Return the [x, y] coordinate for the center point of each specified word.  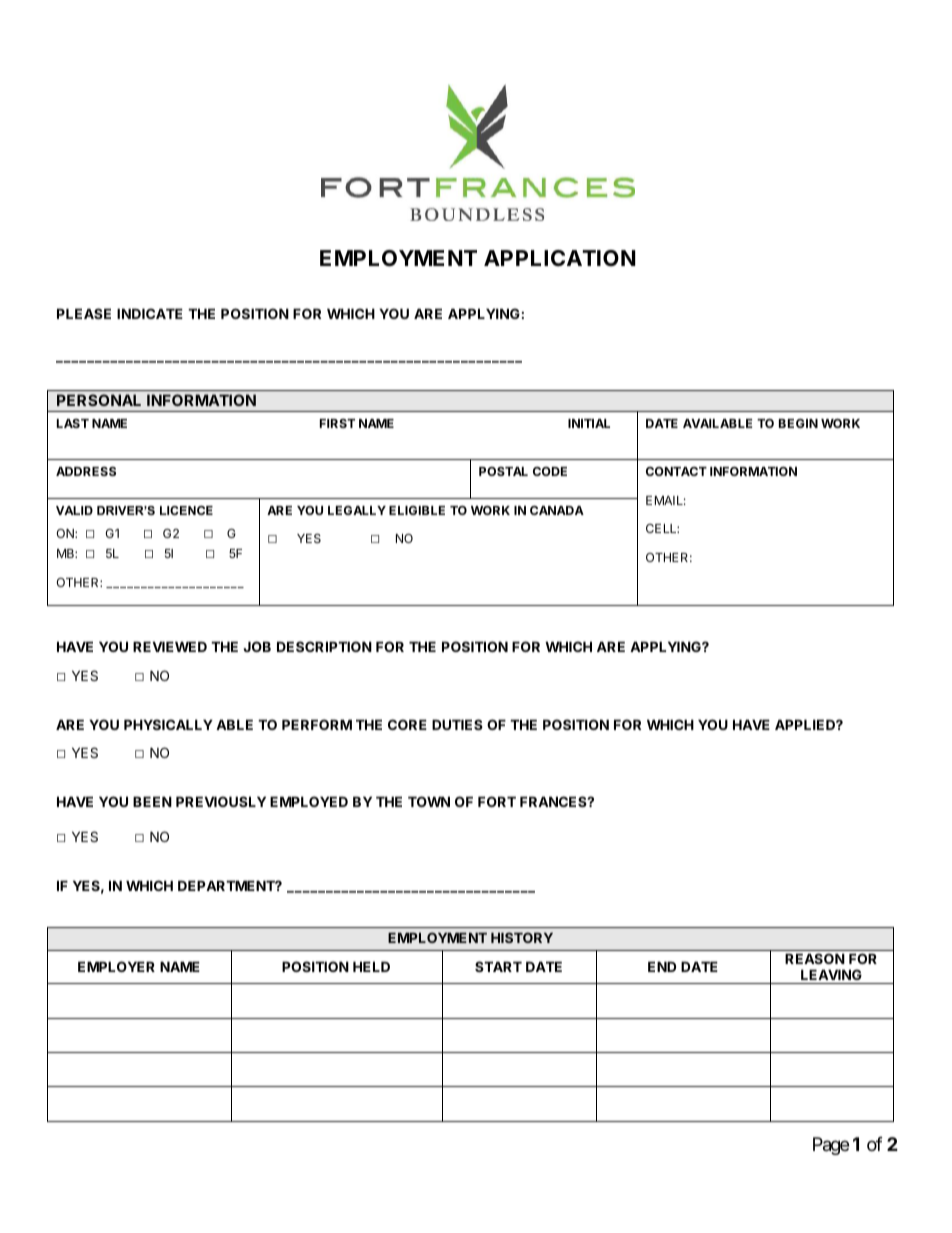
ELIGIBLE [417, 510]
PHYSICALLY [168, 724]
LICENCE [186, 510]
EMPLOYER [116, 966]
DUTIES [457, 724]
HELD [371, 966]
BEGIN [798, 423]
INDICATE [150, 313]
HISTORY [522, 937]
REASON [815, 958]
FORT [497, 801]
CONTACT [676, 471]
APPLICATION [560, 258]
